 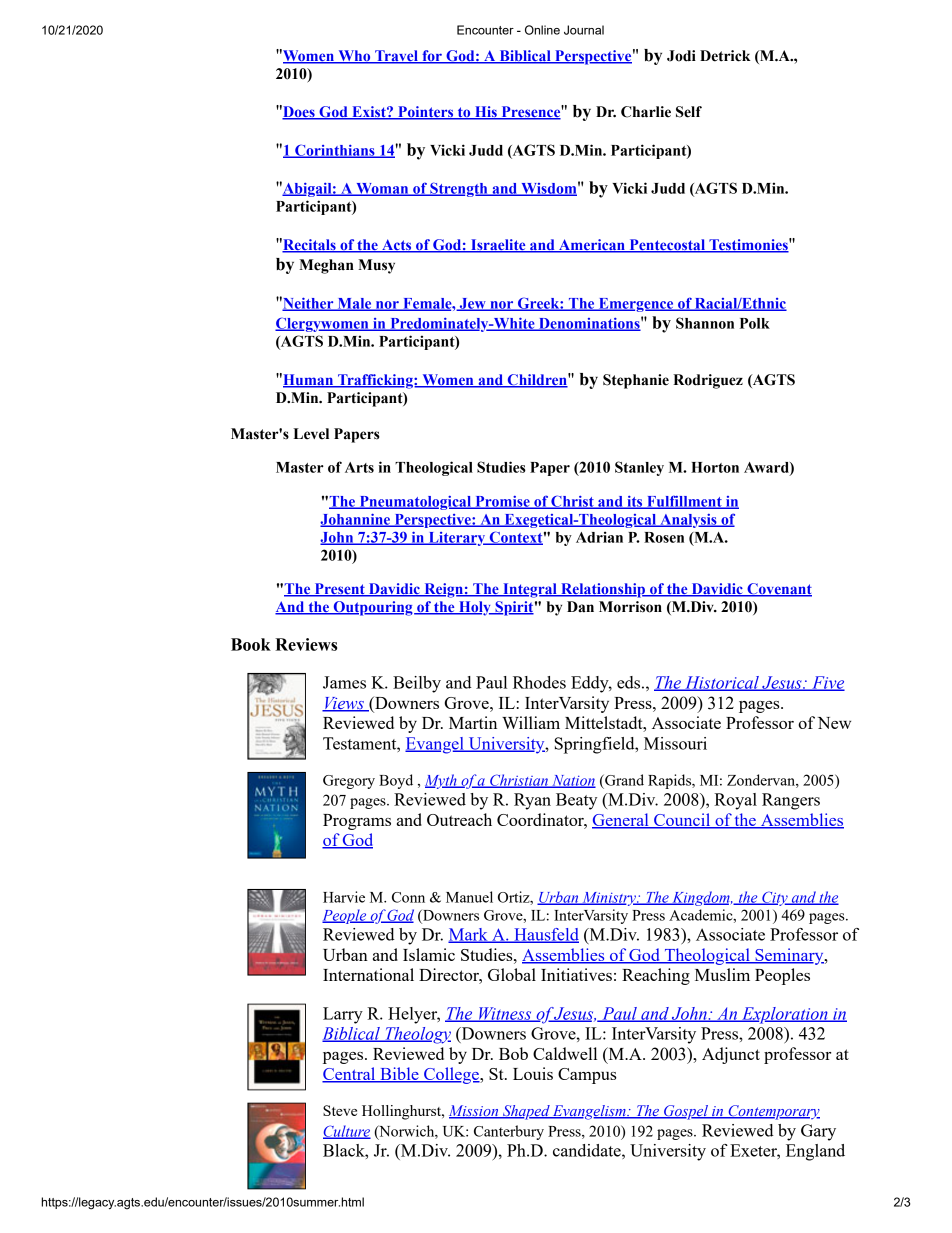 I want to click on Shaped, so click(x=526, y=1112).
